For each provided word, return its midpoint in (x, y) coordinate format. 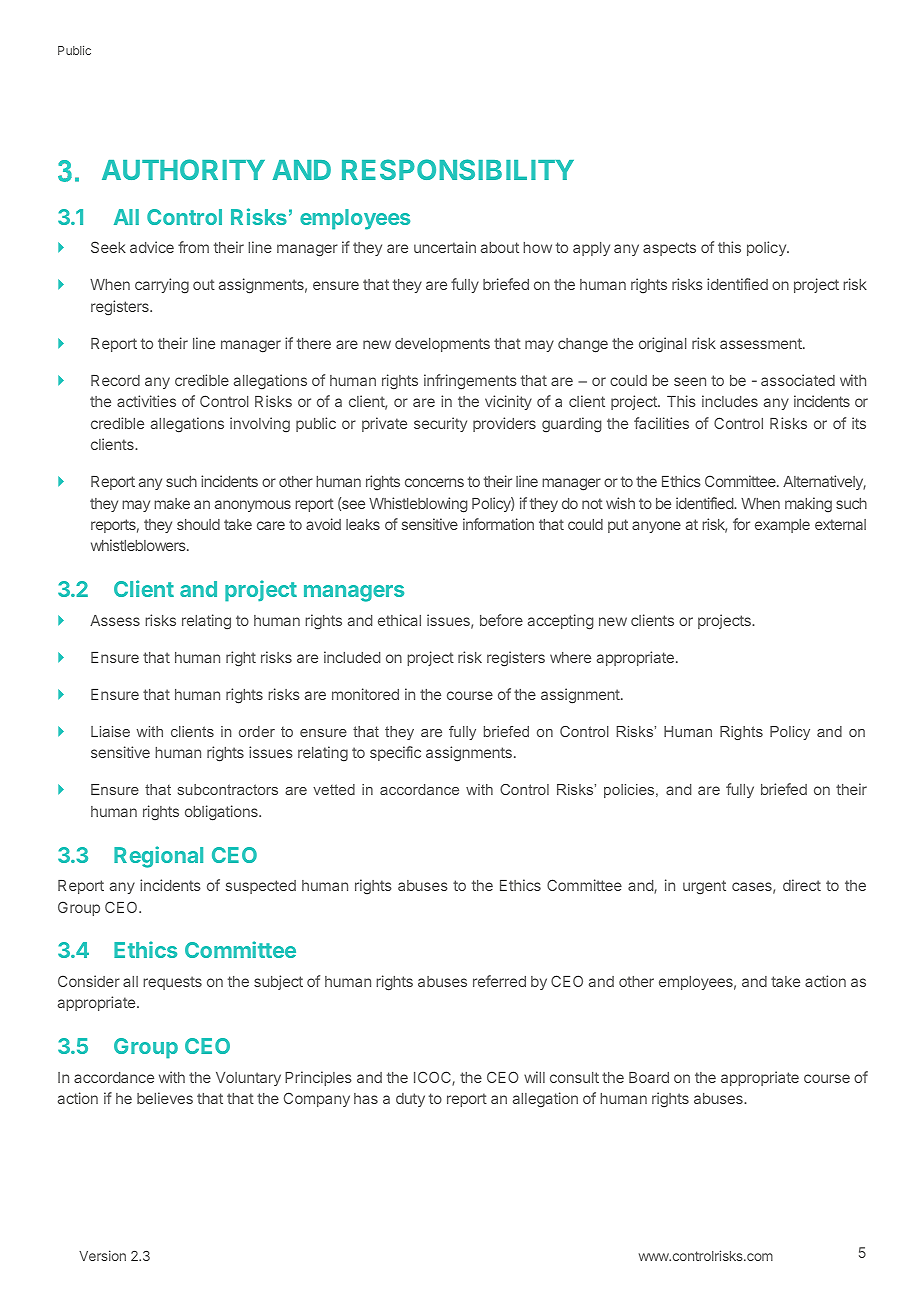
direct (802, 885)
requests (172, 983)
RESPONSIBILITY (458, 169)
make (172, 503)
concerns (434, 482)
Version (102, 1255)
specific (395, 753)
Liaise (110, 731)
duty (410, 1100)
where (570, 657)
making (808, 505)
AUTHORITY (183, 169)
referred (499, 981)
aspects (669, 249)
